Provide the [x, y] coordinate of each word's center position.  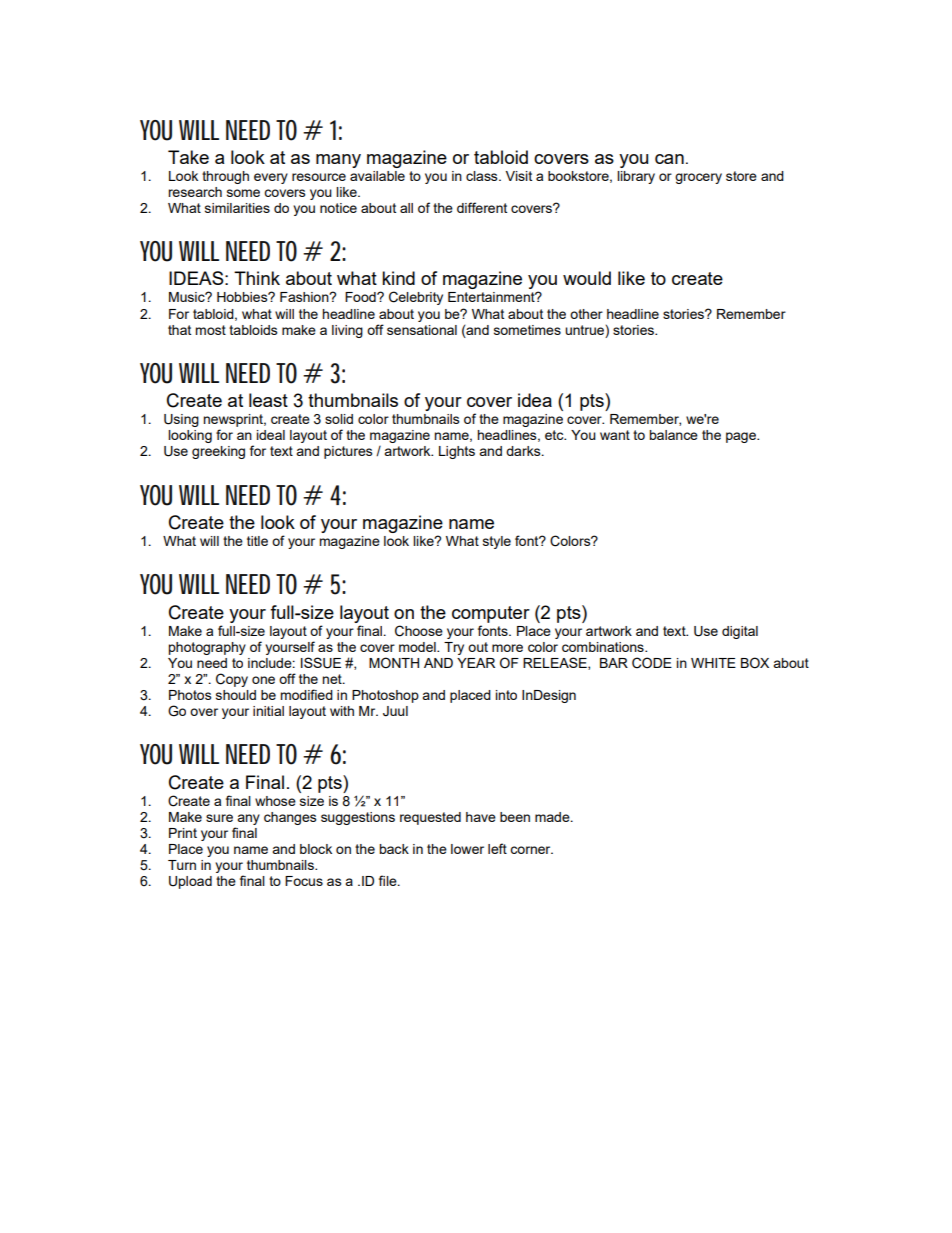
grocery [698, 178]
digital [740, 632]
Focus [304, 881]
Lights [457, 452]
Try [454, 648]
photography [207, 648]
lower [467, 849]
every [271, 178]
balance [673, 435]
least [268, 400]
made [553, 817]
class [483, 176]
